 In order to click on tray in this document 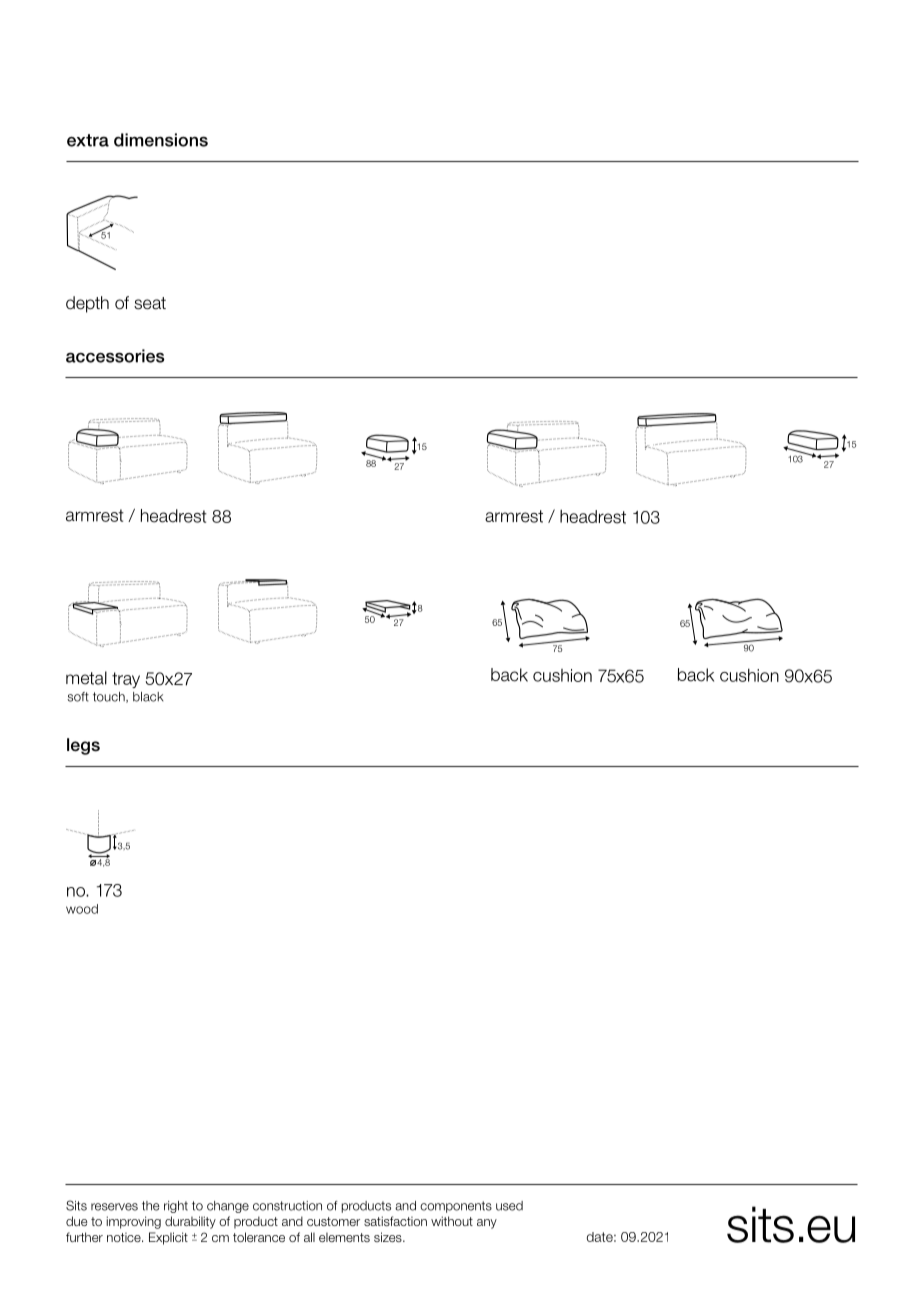, I will do `click(126, 680)`.
